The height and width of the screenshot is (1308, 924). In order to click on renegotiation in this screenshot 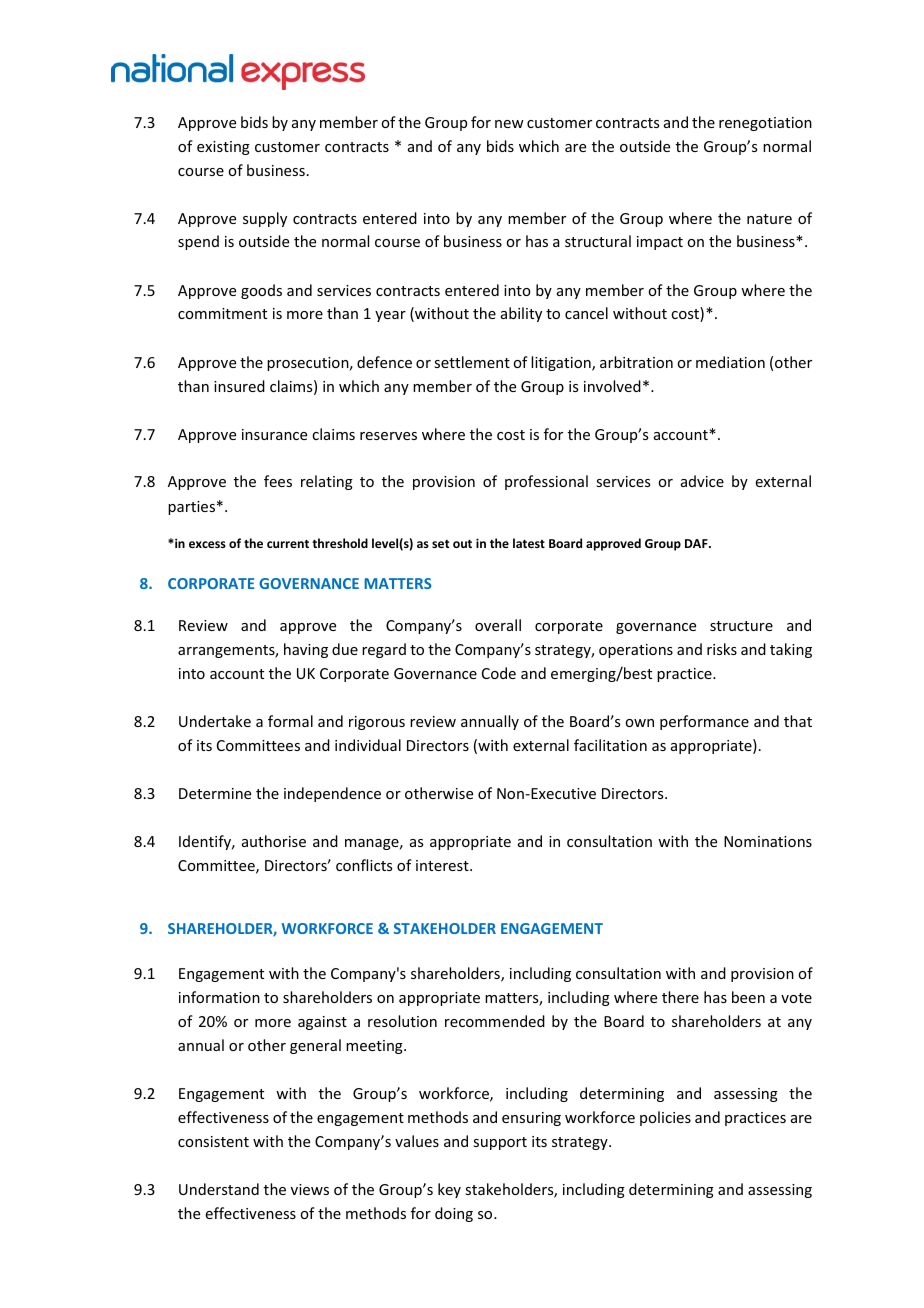, I will do `click(765, 124)`.
